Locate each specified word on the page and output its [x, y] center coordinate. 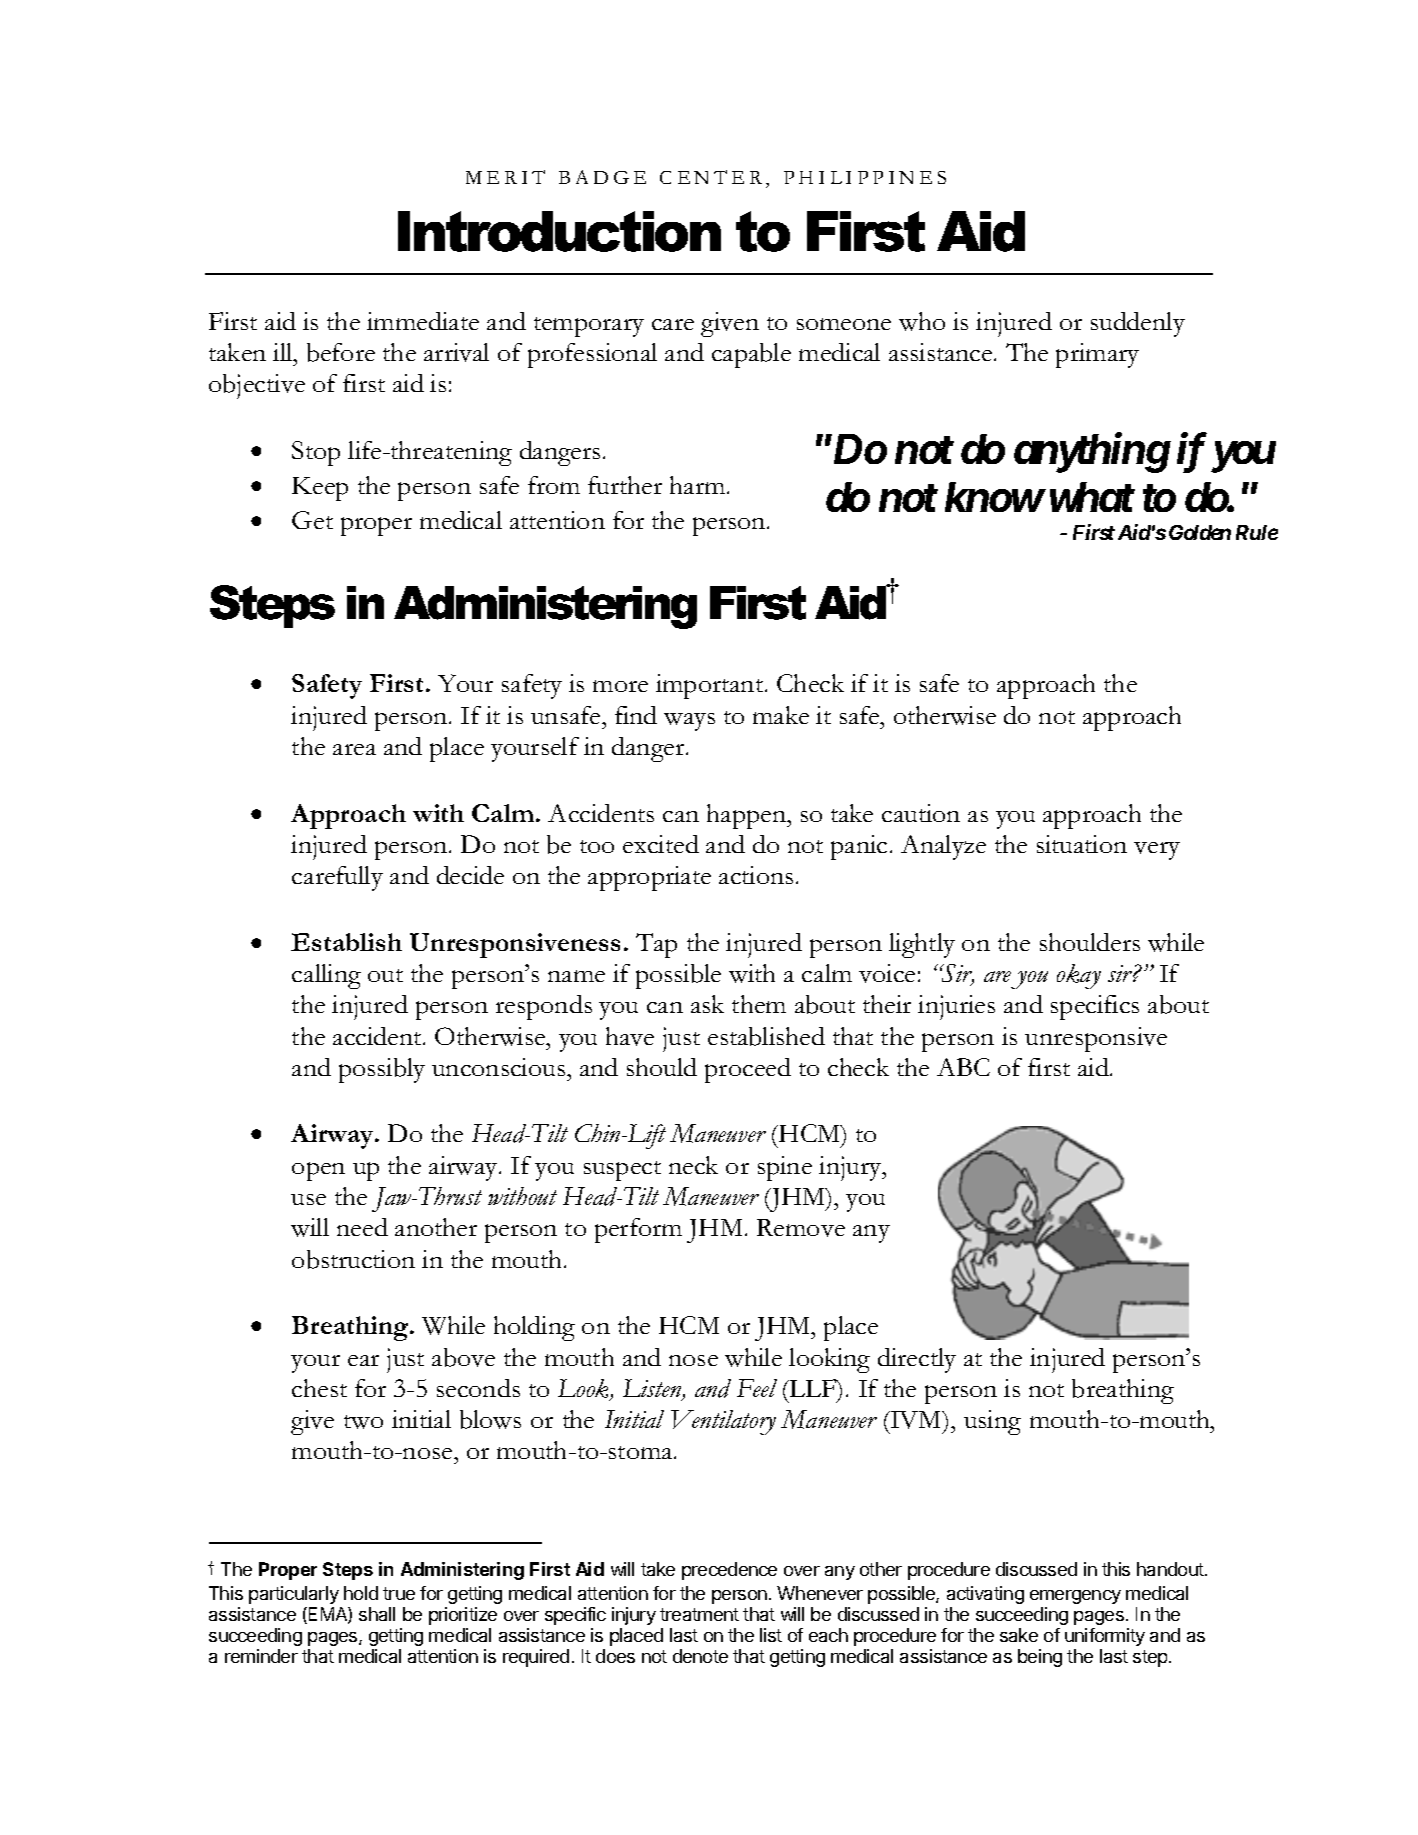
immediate [423, 321]
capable [751, 355]
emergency [1075, 1597]
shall [377, 1614]
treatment [699, 1614]
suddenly [1138, 324]
